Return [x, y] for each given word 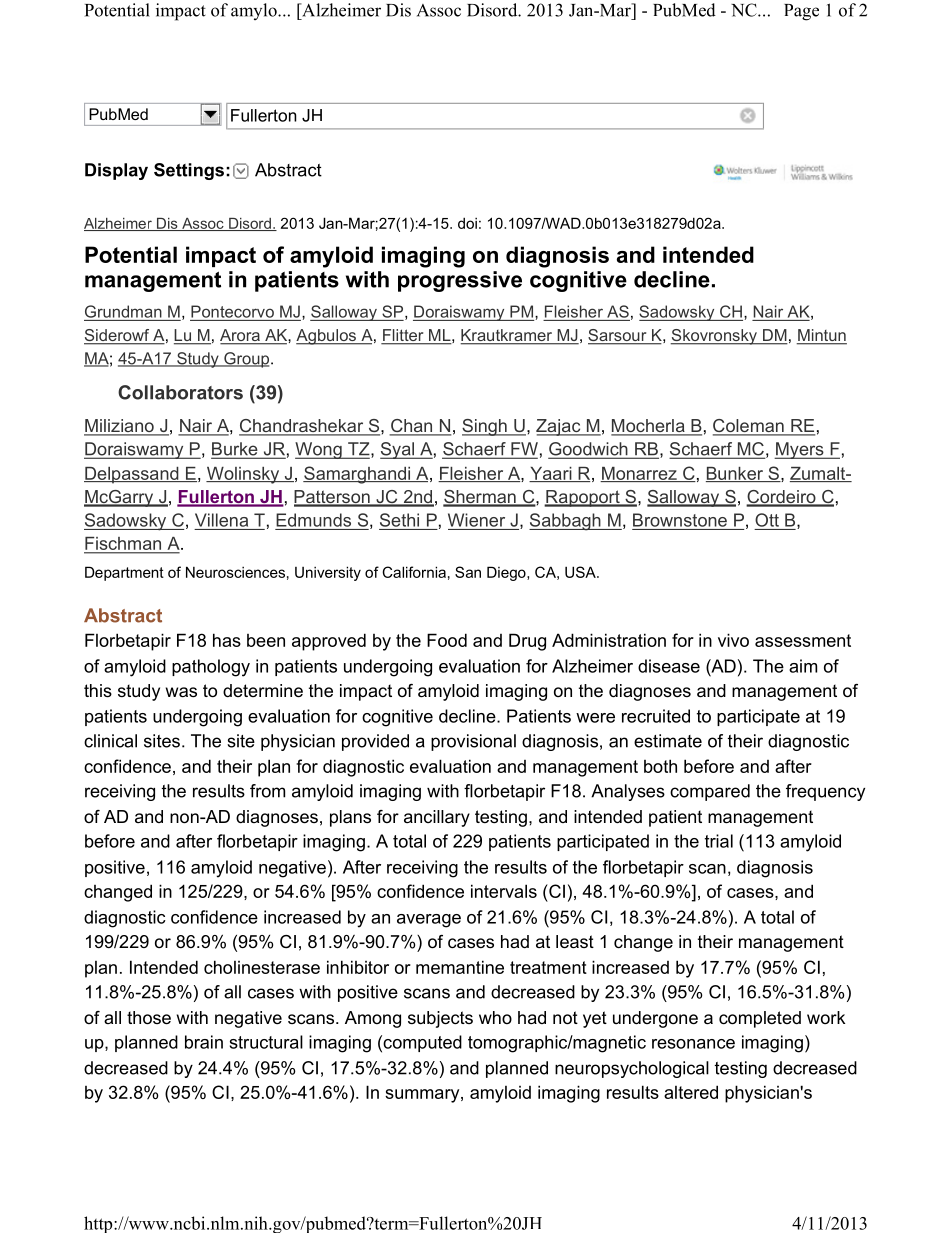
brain [204, 1042]
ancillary [437, 818]
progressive [460, 281]
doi [467, 223]
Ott [767, 520]
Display [116, 171]
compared [710, 792]
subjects [440, 1019]
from [267, 791]
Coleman [749, 427]
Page [801, 12]
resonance [693, 1044]
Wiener [476, 520]
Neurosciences [235, 572]
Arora [241, 336]
